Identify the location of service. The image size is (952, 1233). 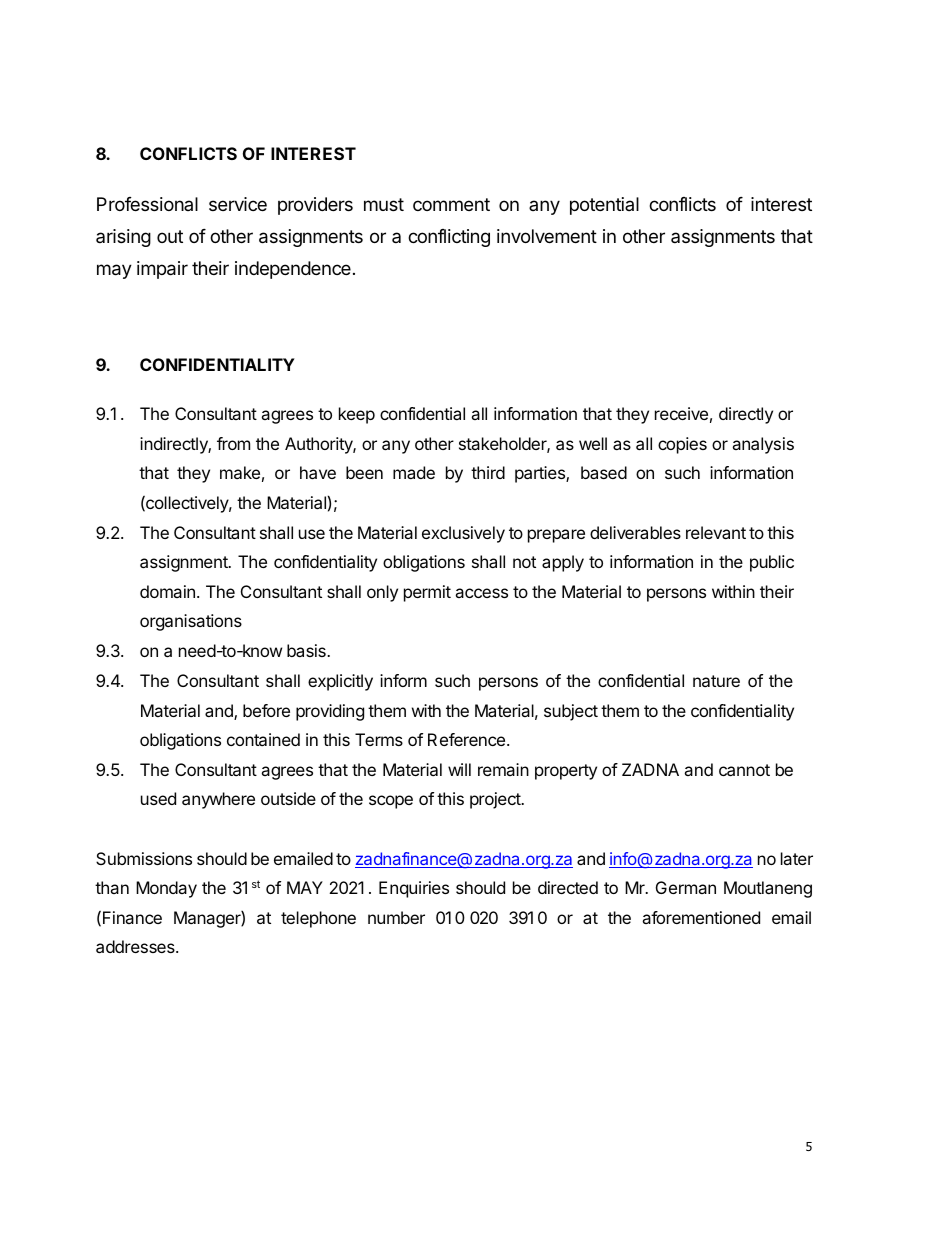
(238, 204).
